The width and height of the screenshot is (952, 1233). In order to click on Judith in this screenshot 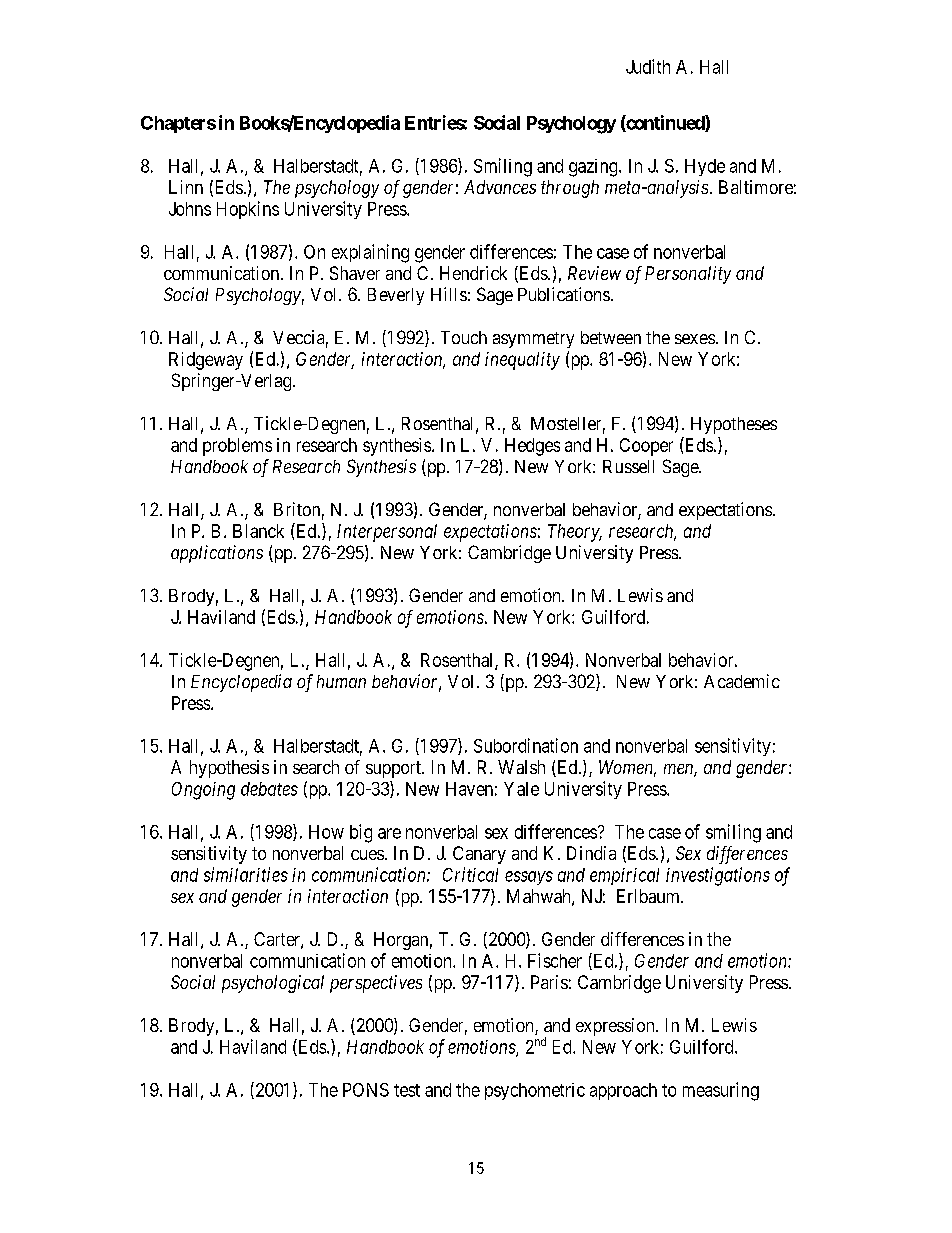, I will do `click(648, 66)`.
